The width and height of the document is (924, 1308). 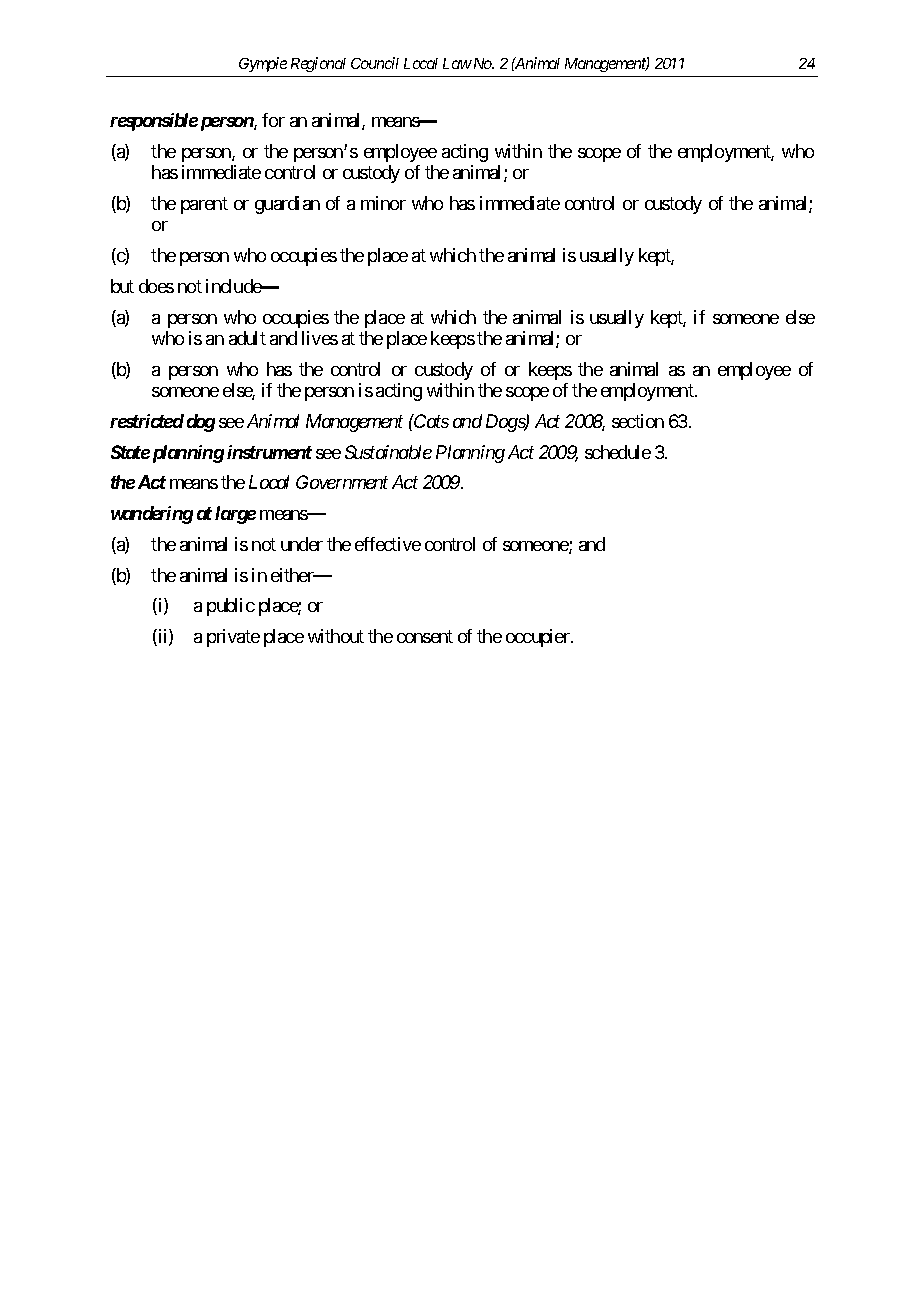 I want to click on guardian, so click(x=287, y=205).
